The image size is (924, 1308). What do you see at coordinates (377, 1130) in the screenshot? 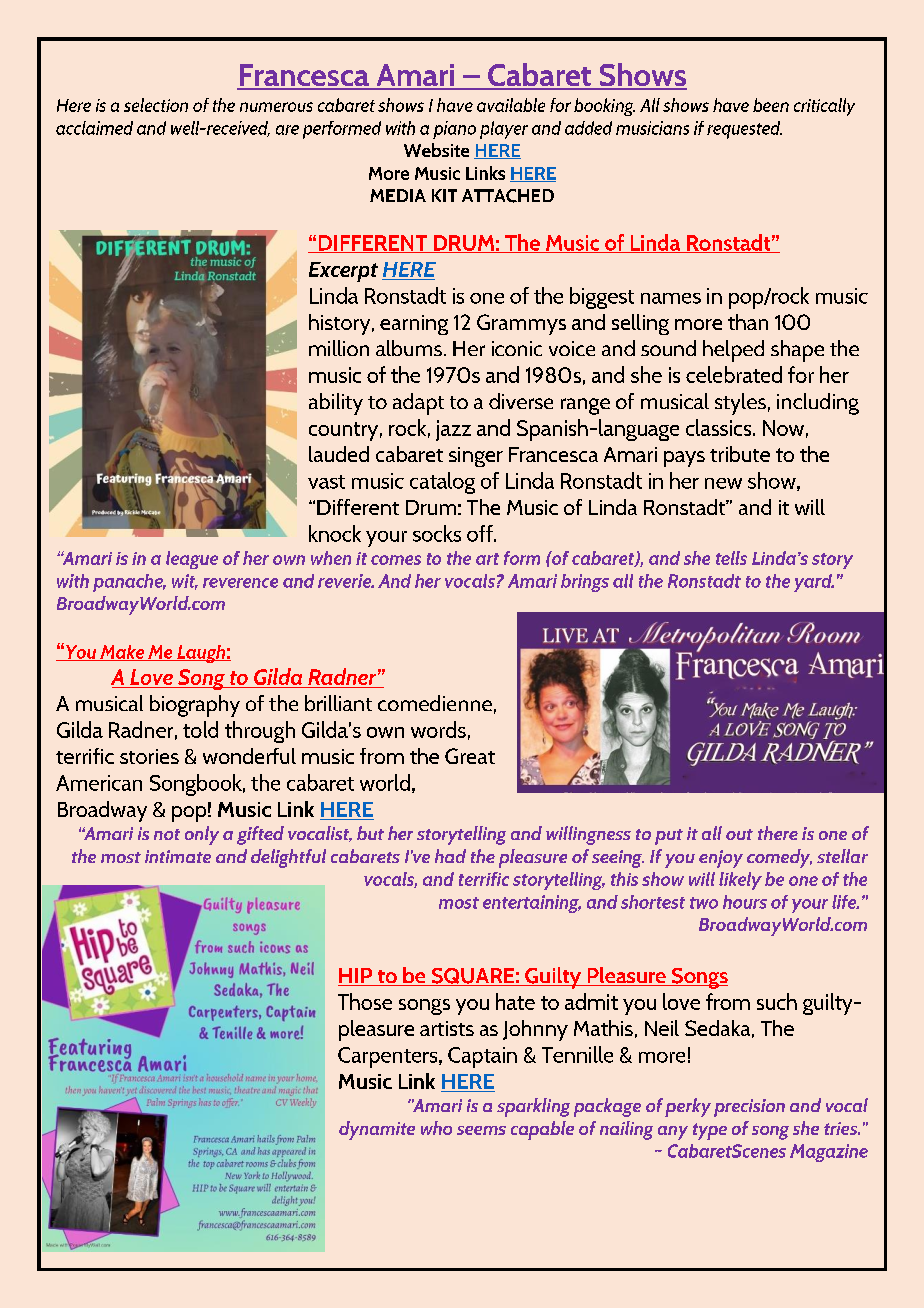
I see `dynamite` at bounding box center [377, 1130].
